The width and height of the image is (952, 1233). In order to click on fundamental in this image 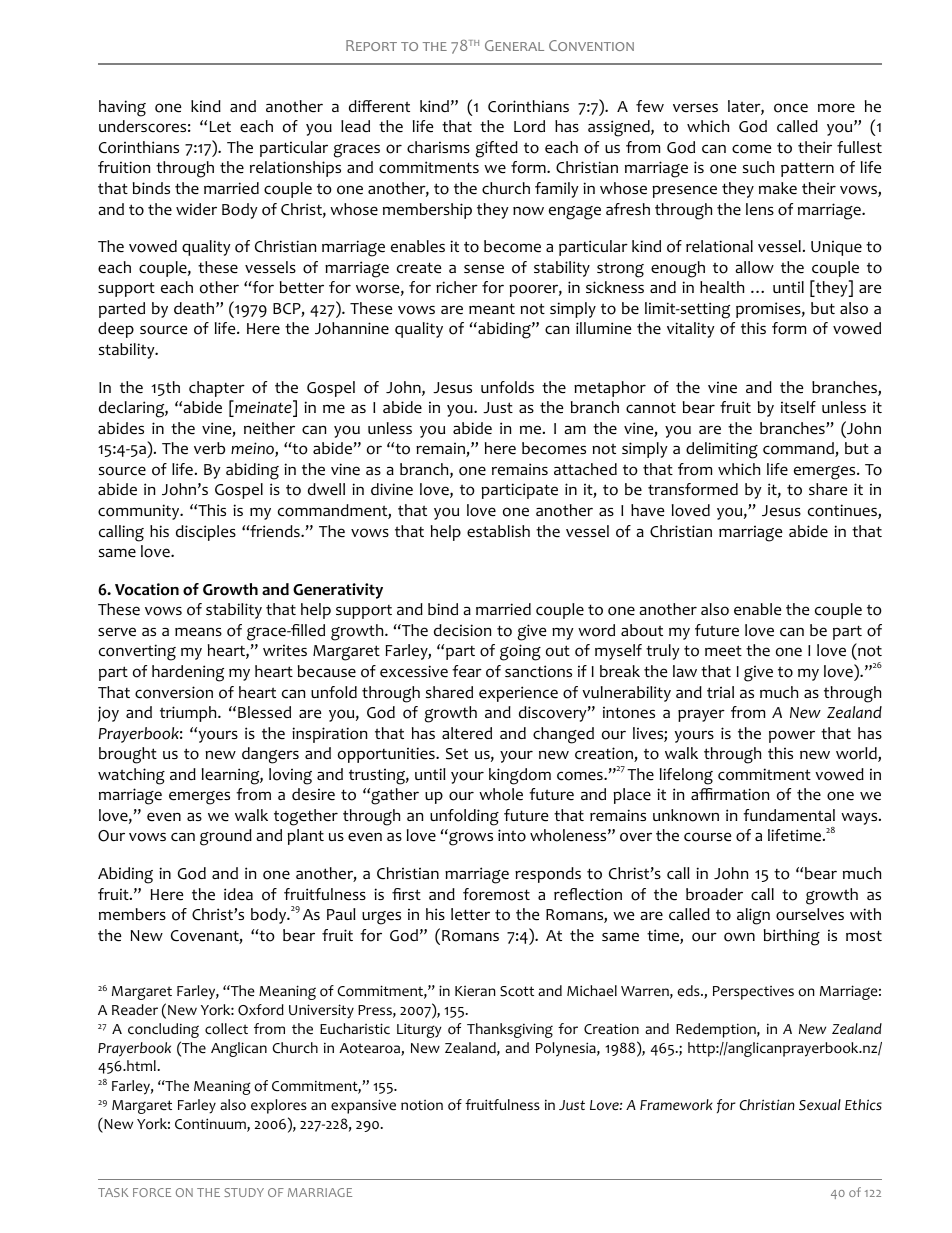, I will do `click(789, 815)`.
